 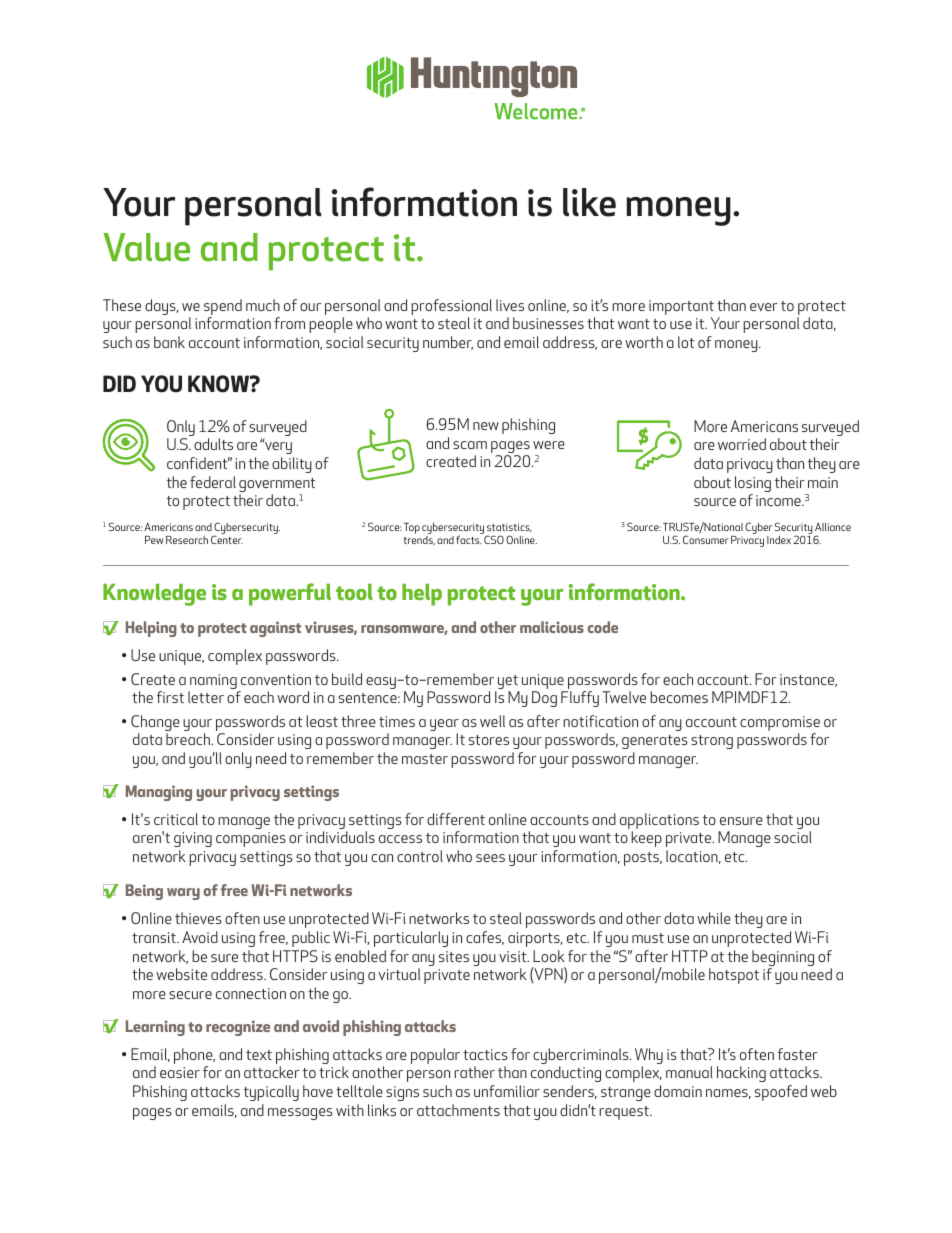 I want to click on different, so click(x=456, y=819).
